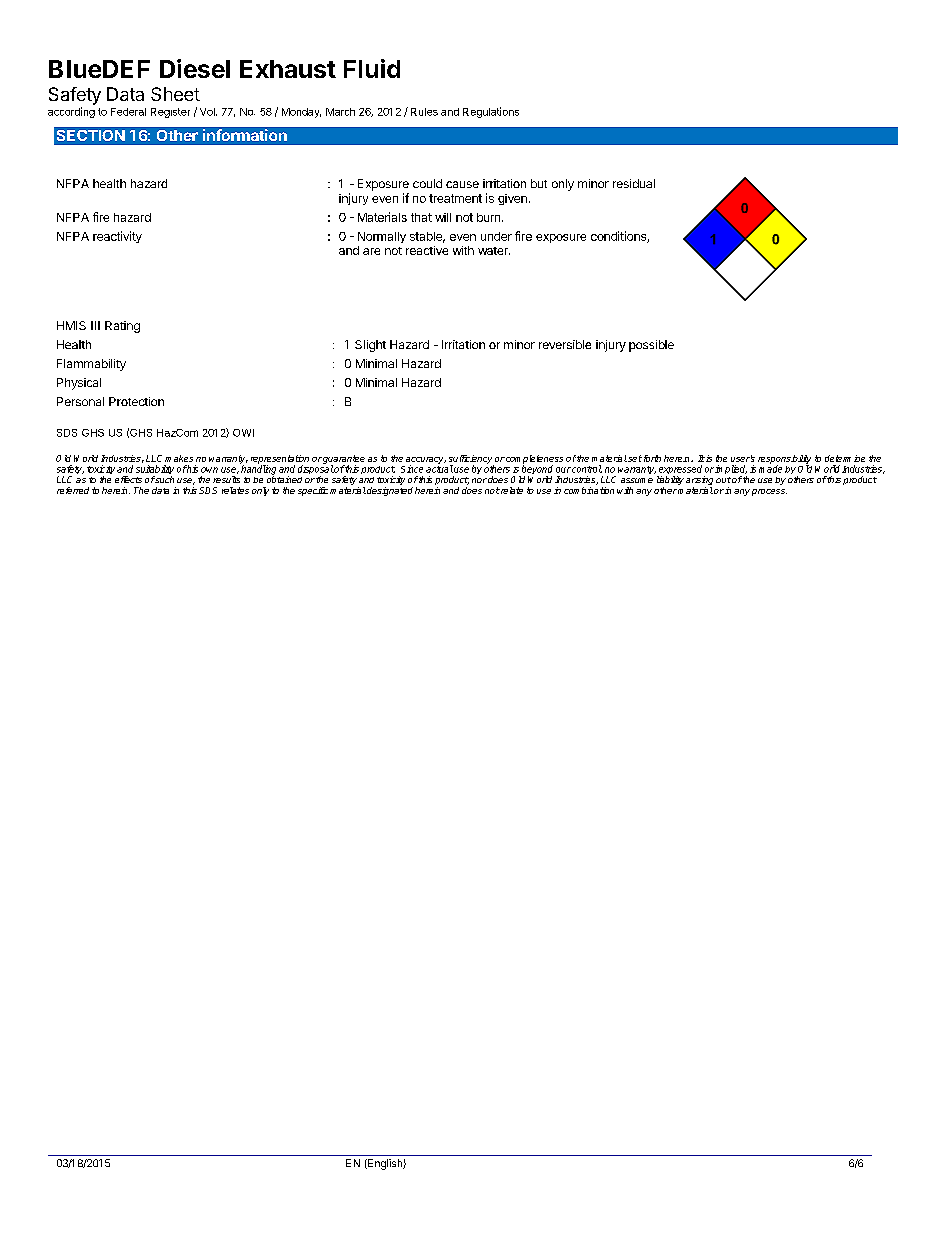 The height and width of the screenshot is (1233, 952). I want to click on Regulations, so click(491, 112).
